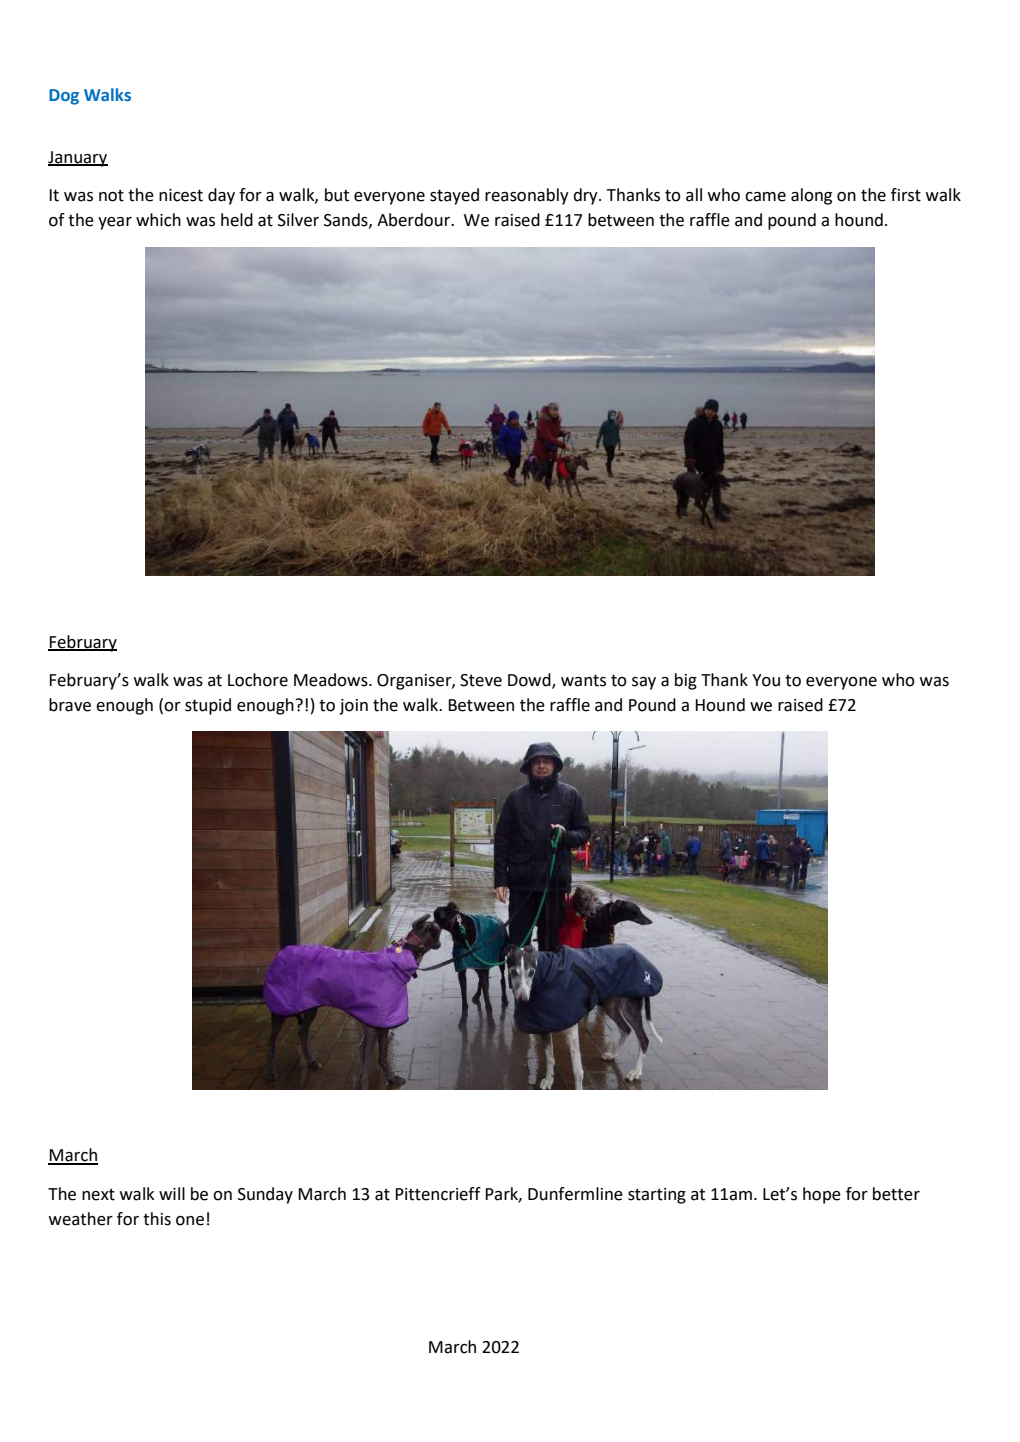 The height and width of the page is (1442, 1020). Describe the element at coordinates (481, 680) in the page. I see `Steve` at that location.
